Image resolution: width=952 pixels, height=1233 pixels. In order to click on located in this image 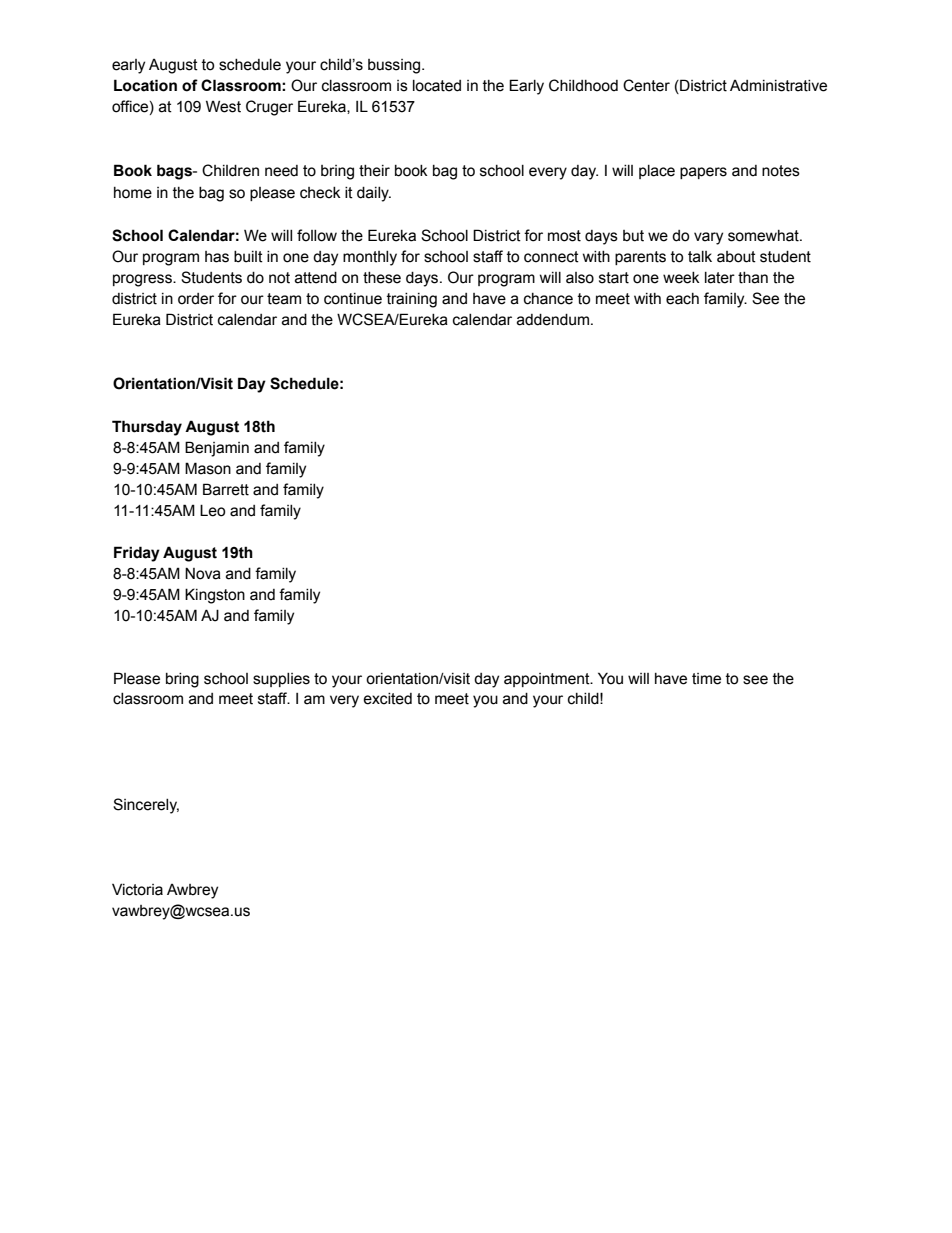, I will do `click(437, 86)`.
